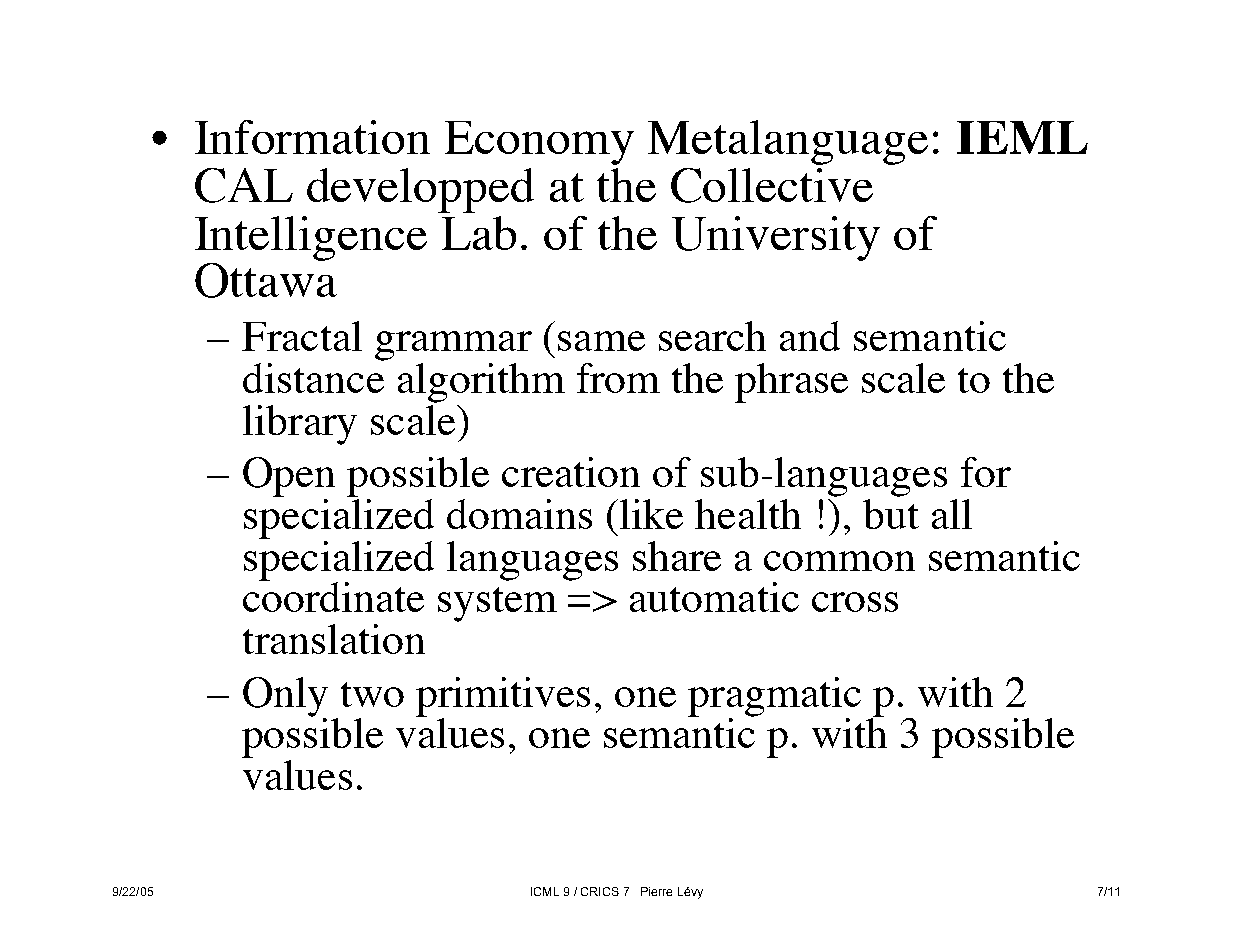  Describe the element at coordinates (791, 383) in the screenshot. I see `phrase` at that location.
